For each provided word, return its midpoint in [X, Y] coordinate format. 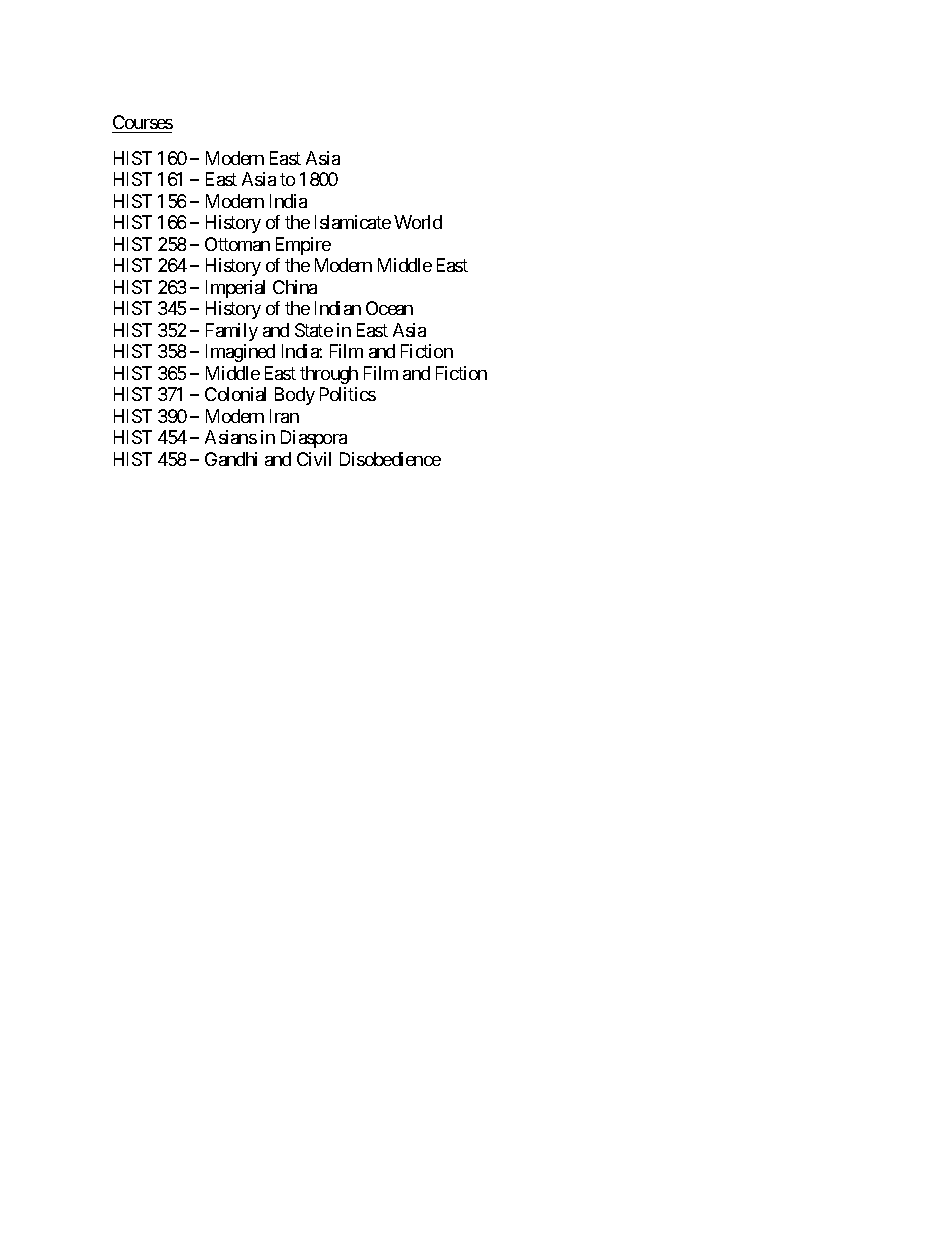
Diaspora [314, 439]
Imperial [235, 289]
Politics [348, 394]
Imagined [240, 353]
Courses [143, 122]
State [314, 330]
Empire [303, 246]
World [418, 222]
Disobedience [390, 459]
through [329, 375]
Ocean [389, 308]
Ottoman [237, 244]
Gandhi [231, 459]
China [295, 287]
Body [295, 396]
